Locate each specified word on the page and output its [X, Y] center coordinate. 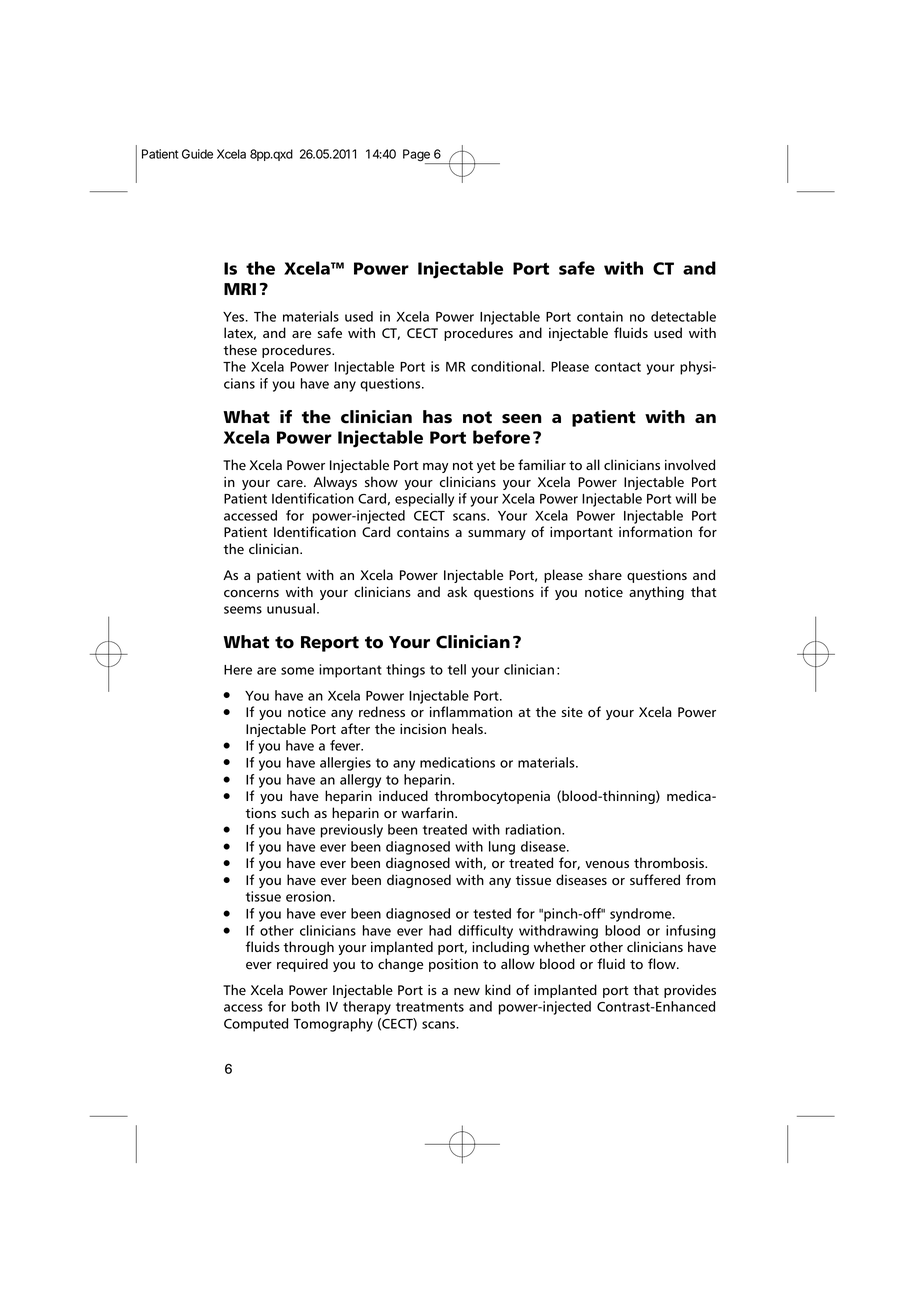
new [467, 992]
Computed [256, 1025]
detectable [683, 316]
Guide [197, 154]
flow [663, 964]
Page [417, 156]
